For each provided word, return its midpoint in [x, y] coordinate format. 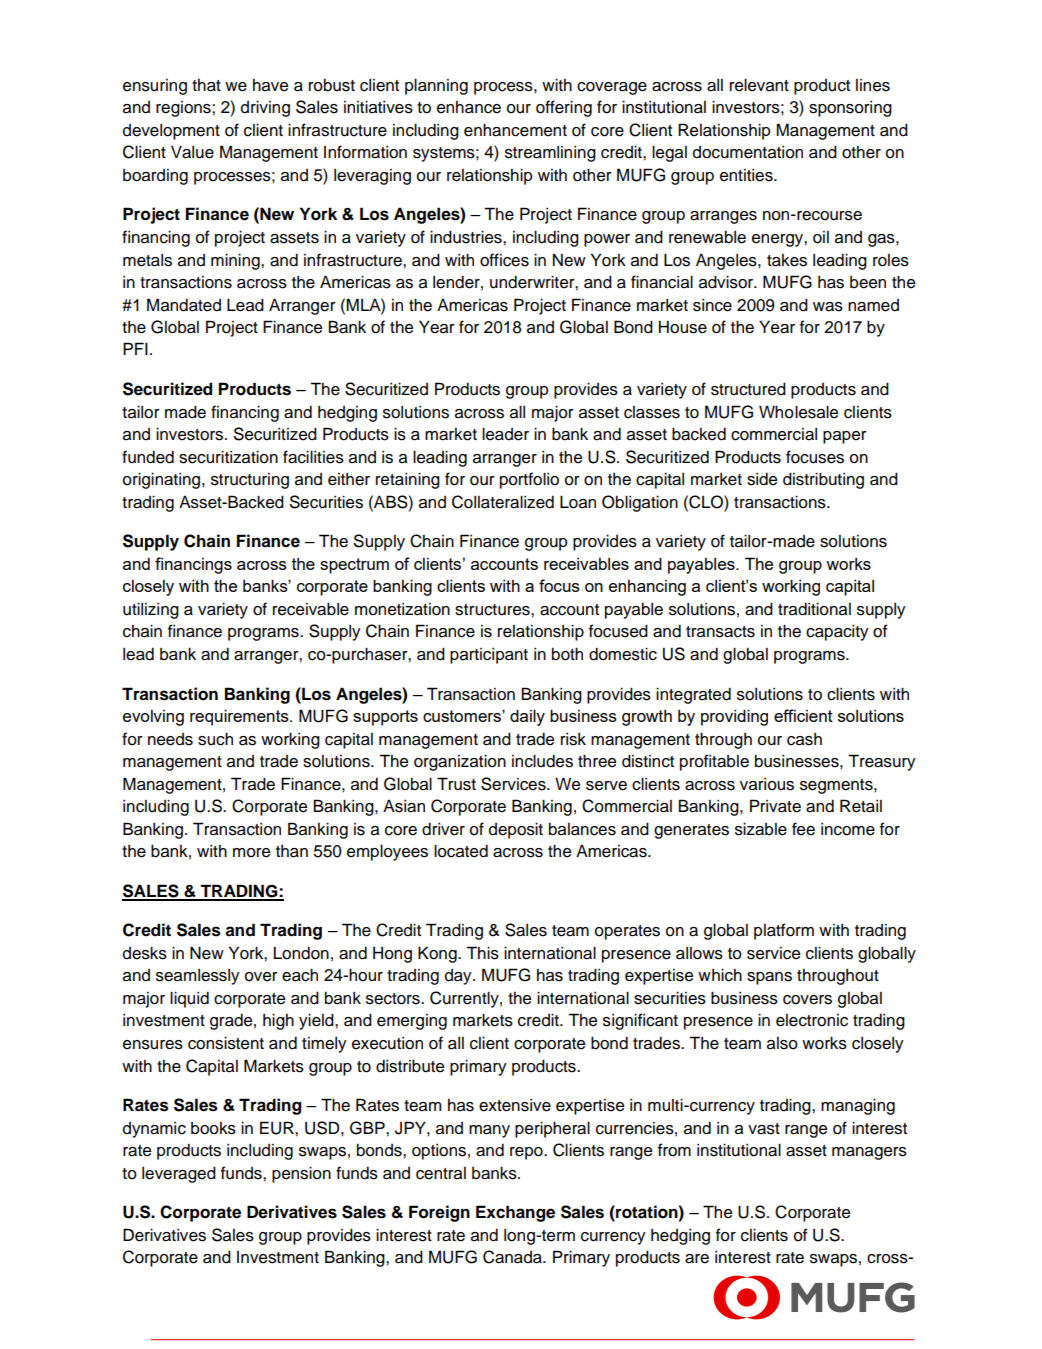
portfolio [529, 480]
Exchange [515, 1213]
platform [784, 931]
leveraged [179, 1174]
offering [564, 108]
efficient [803, 715]
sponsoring [850, 109]
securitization [228, 457]
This [482, 953]
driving [265, 108]
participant [489, 656]
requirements [240, 717]
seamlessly [198, 977]
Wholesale [798, 412]
